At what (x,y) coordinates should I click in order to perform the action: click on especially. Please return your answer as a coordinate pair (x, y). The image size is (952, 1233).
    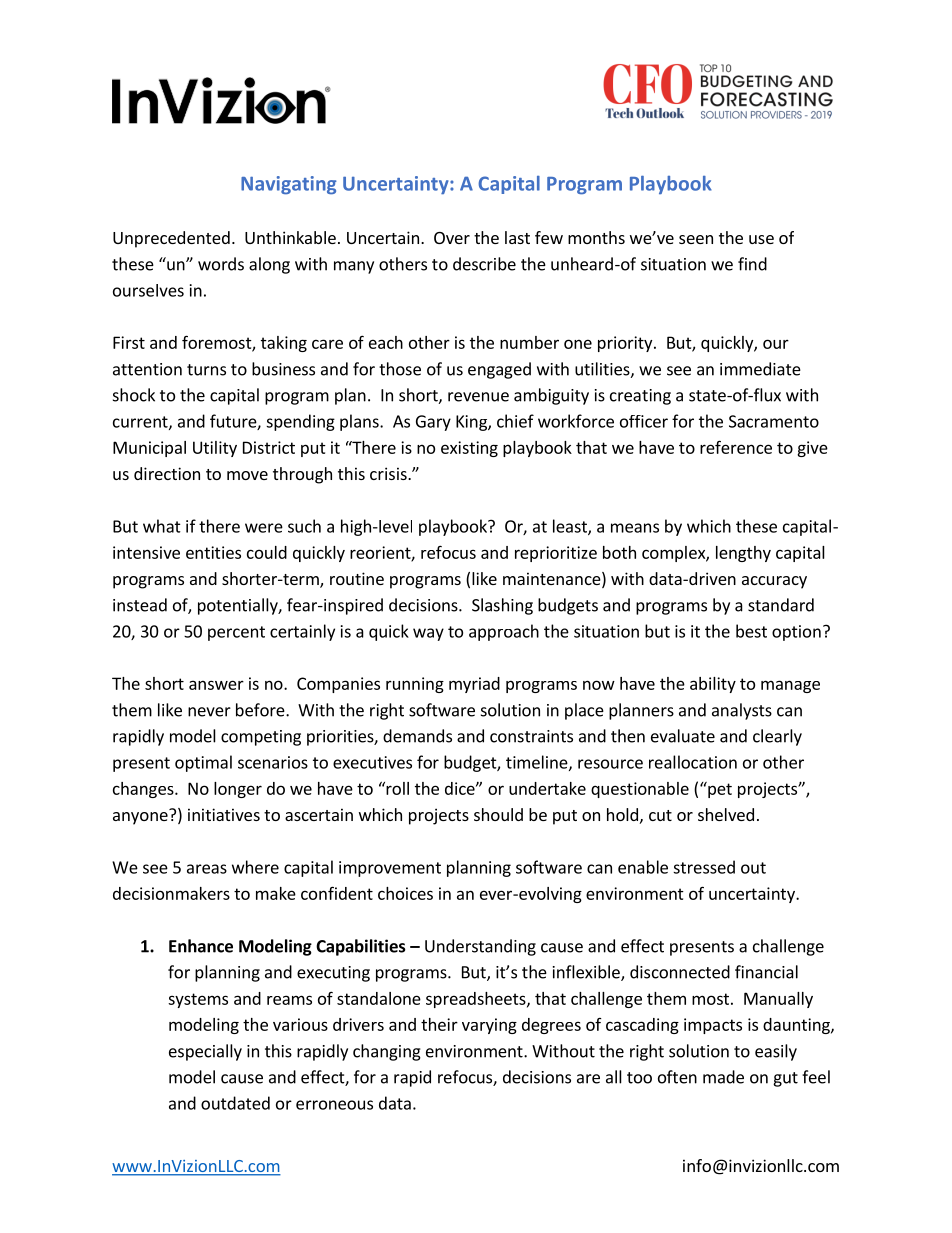
    Looking at the image, I should click on (205, 1052).
